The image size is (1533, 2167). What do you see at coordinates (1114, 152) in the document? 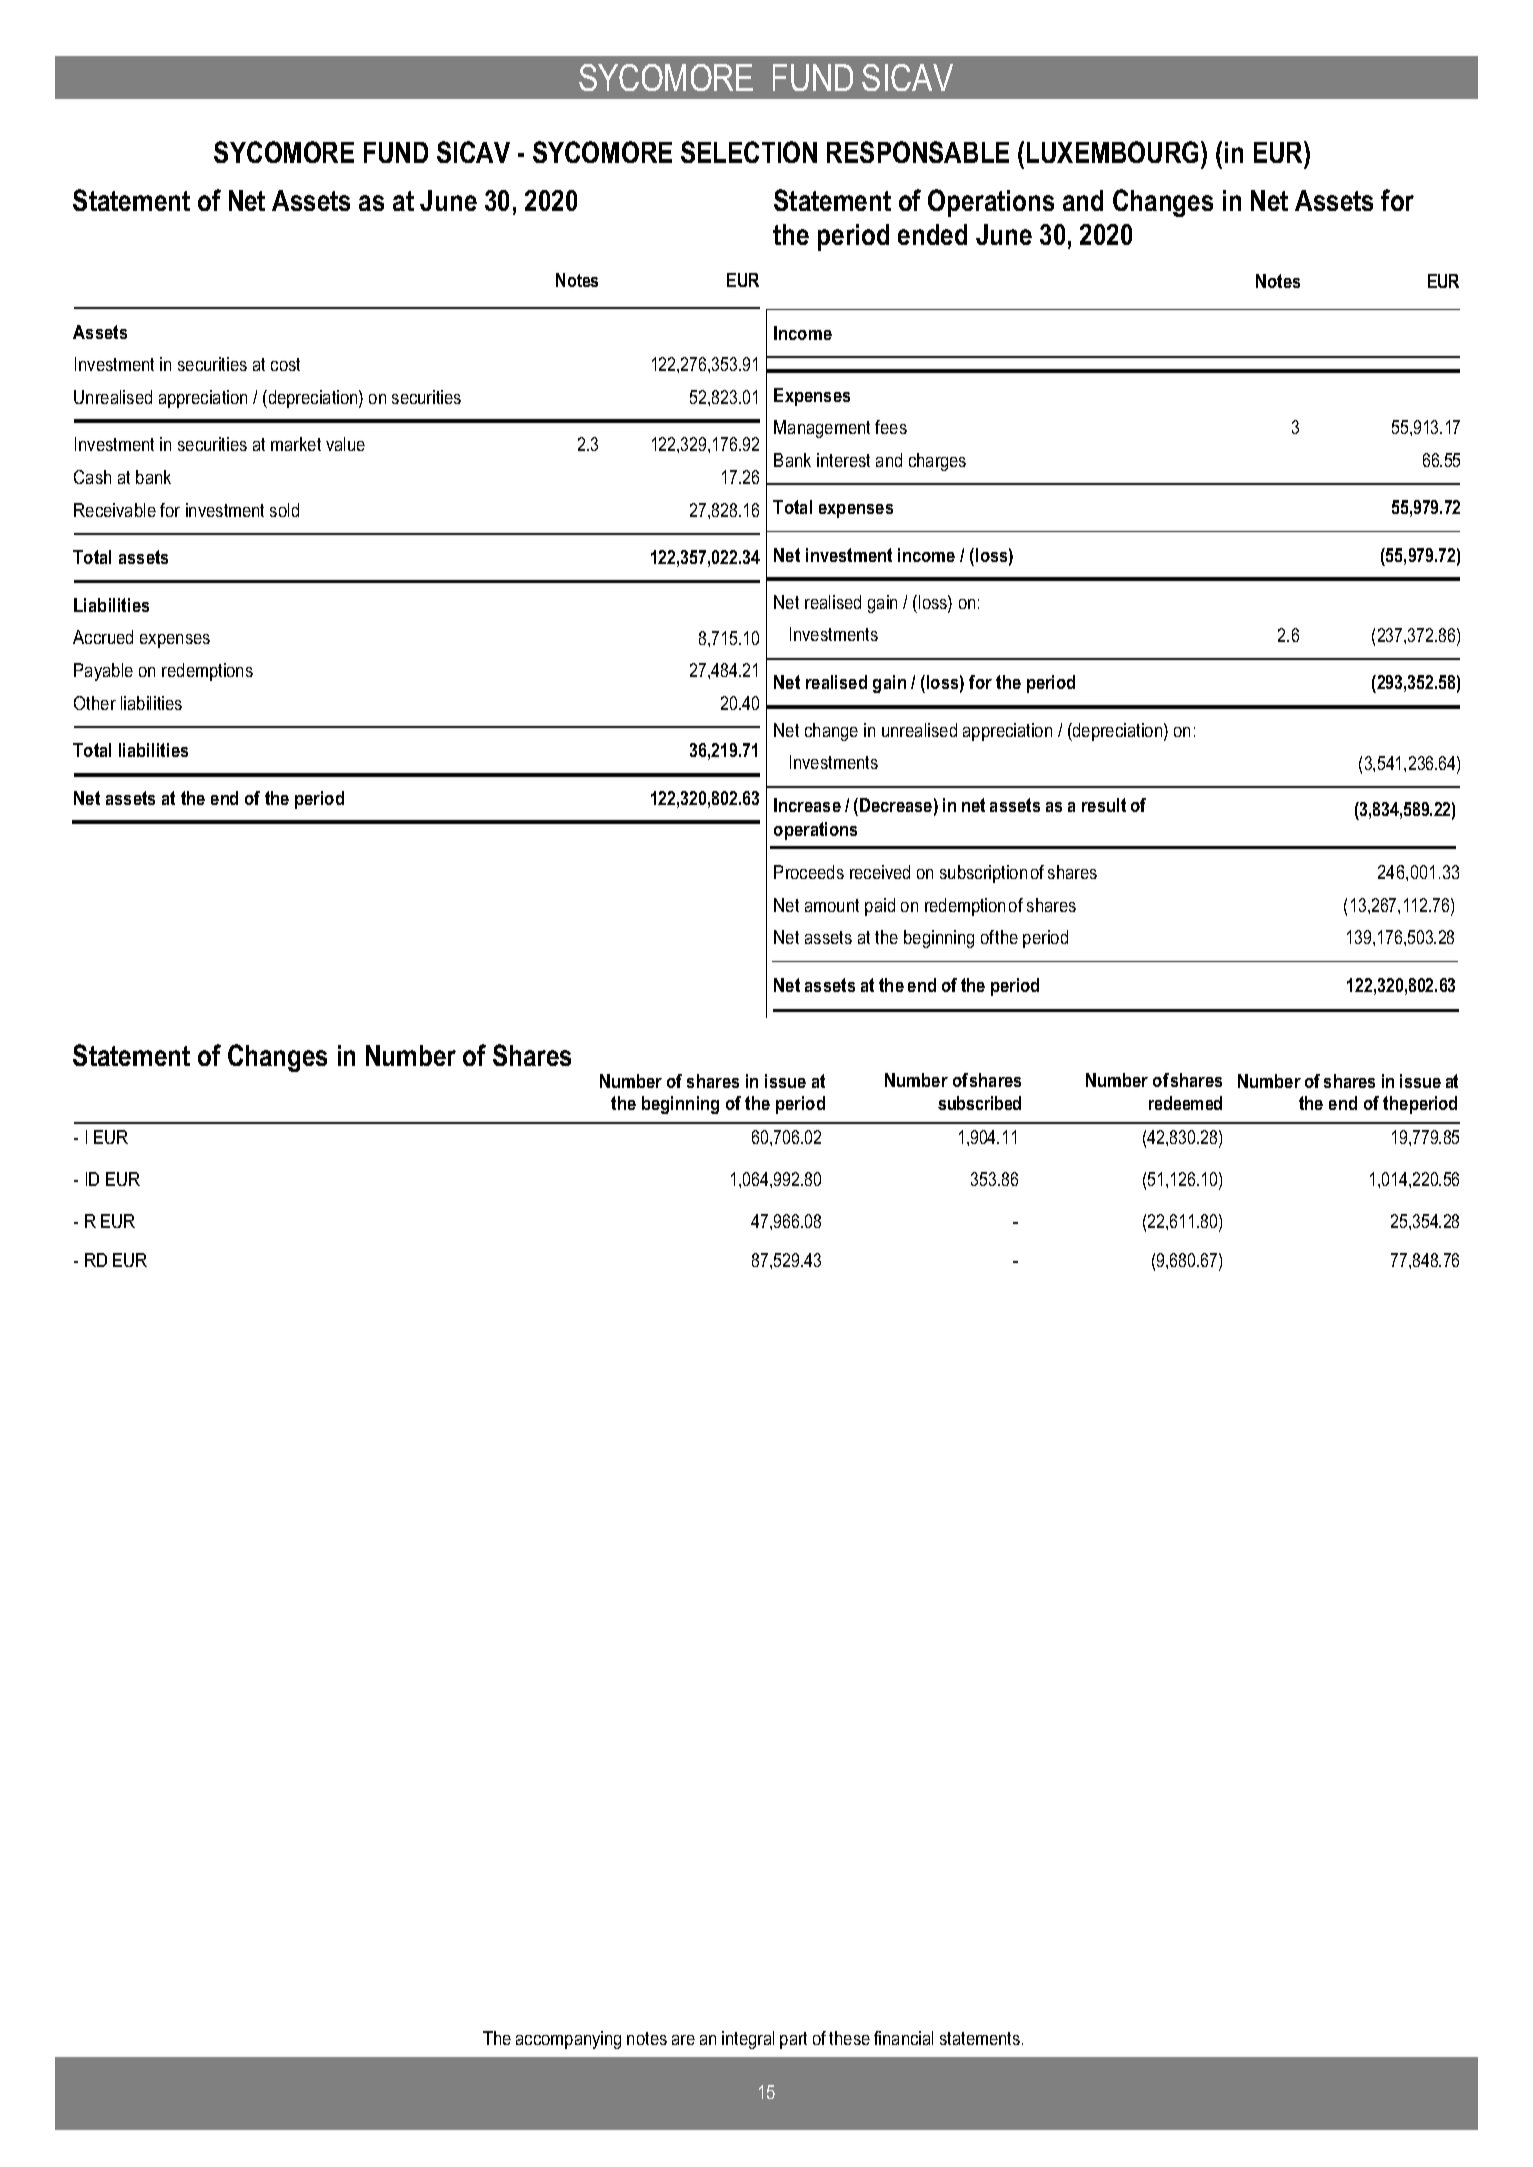
I see `LUXEMBOURG` at bounding box center [1114, 152].
